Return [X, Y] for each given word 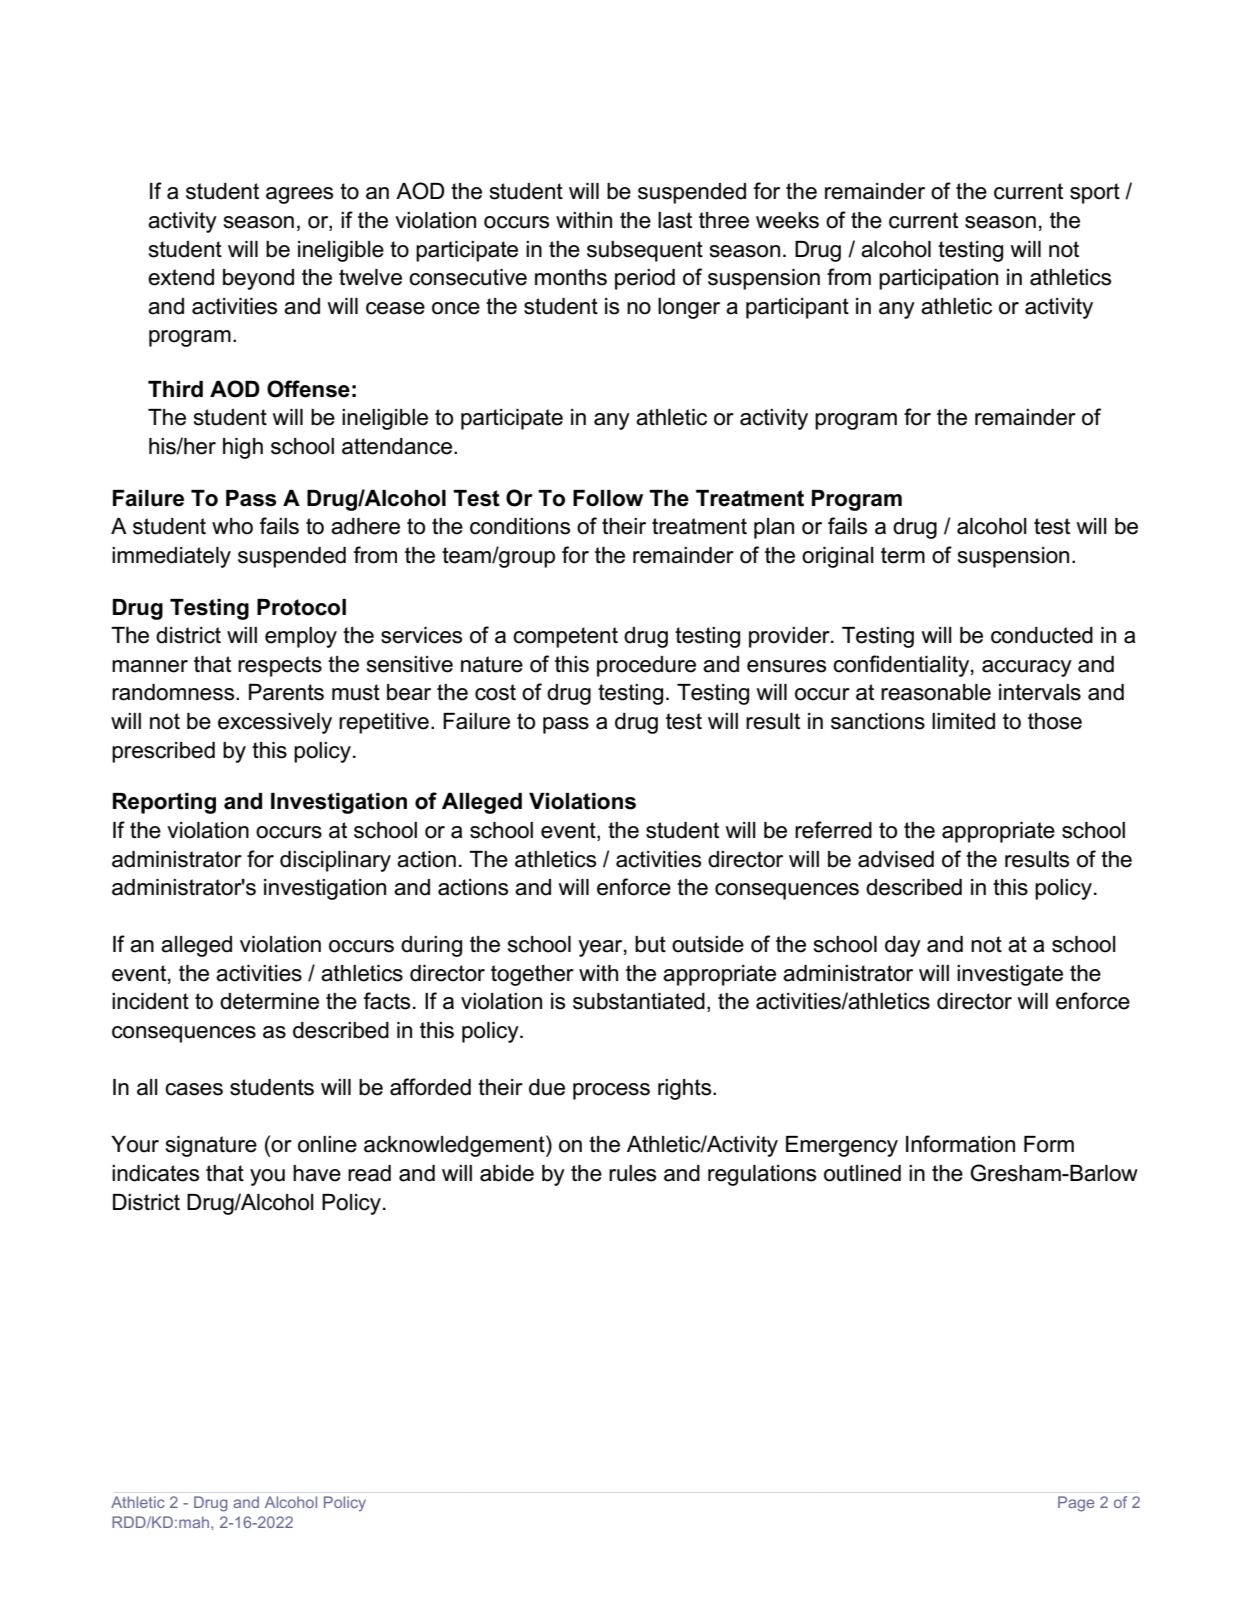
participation [938, 279]
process [611, 1091]
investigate [1010, 975]
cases [194, 1089]
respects [280, 666]
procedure [646, 666]
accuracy [1027, 668]
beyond [258, 279]
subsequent [645, 251]
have [317, 1173]
